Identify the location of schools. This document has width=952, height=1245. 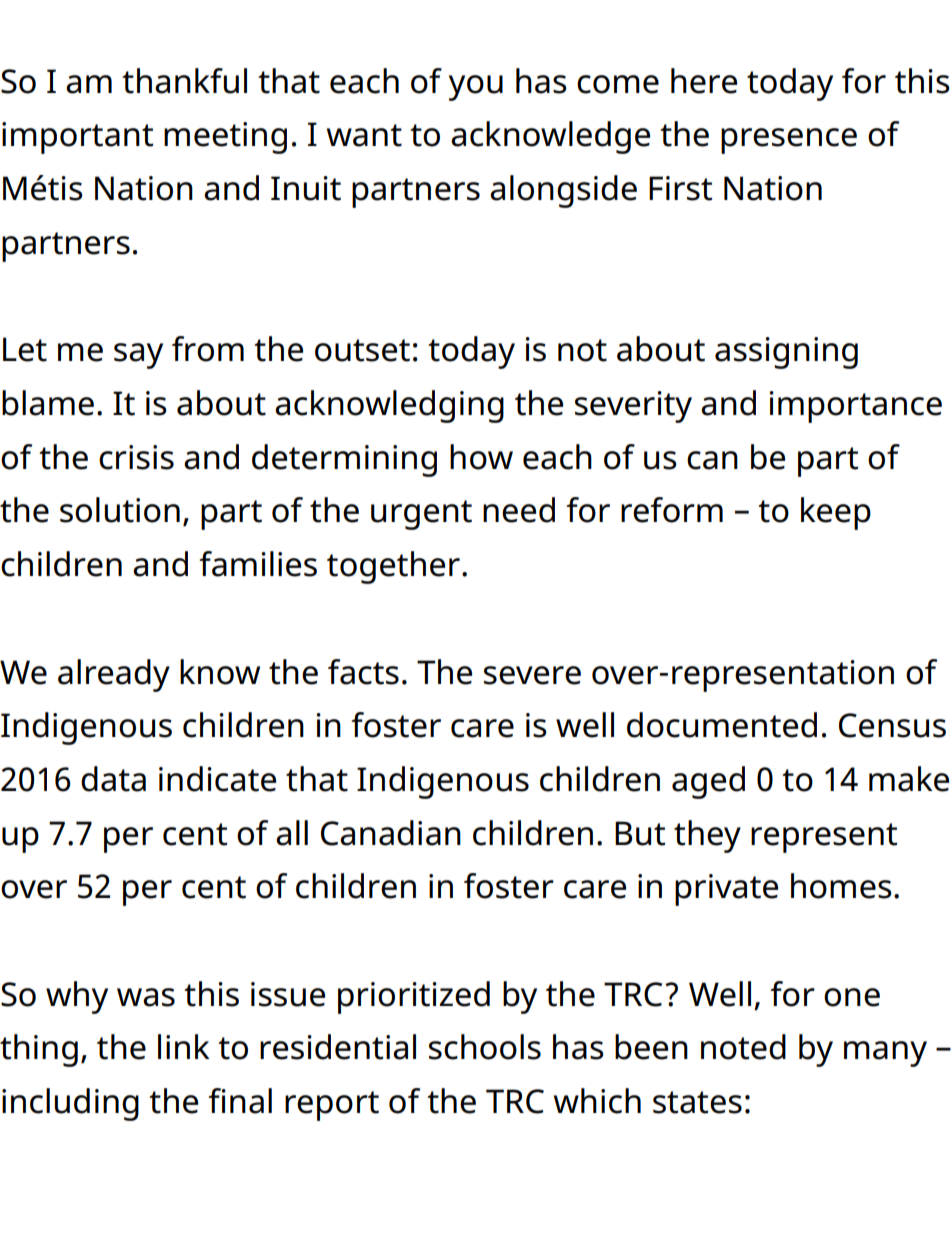
(485, 1047).
